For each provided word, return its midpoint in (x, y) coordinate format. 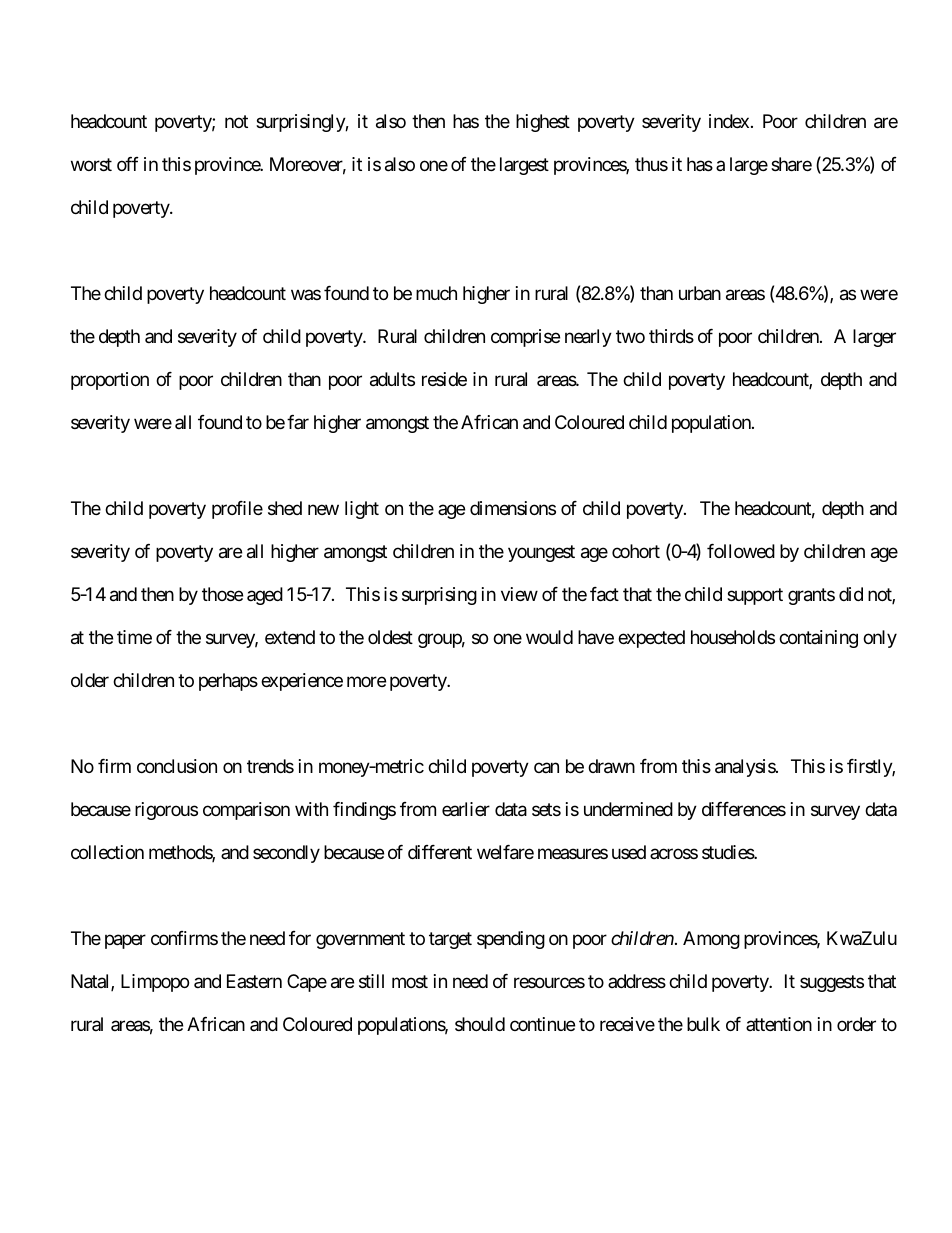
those (222, 594)
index (729, 121)
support (755, 596)
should (480, 1024)
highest (543, 123)
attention (779, 1024)
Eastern (254, 981)
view (519, 594)
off (128, 164)
